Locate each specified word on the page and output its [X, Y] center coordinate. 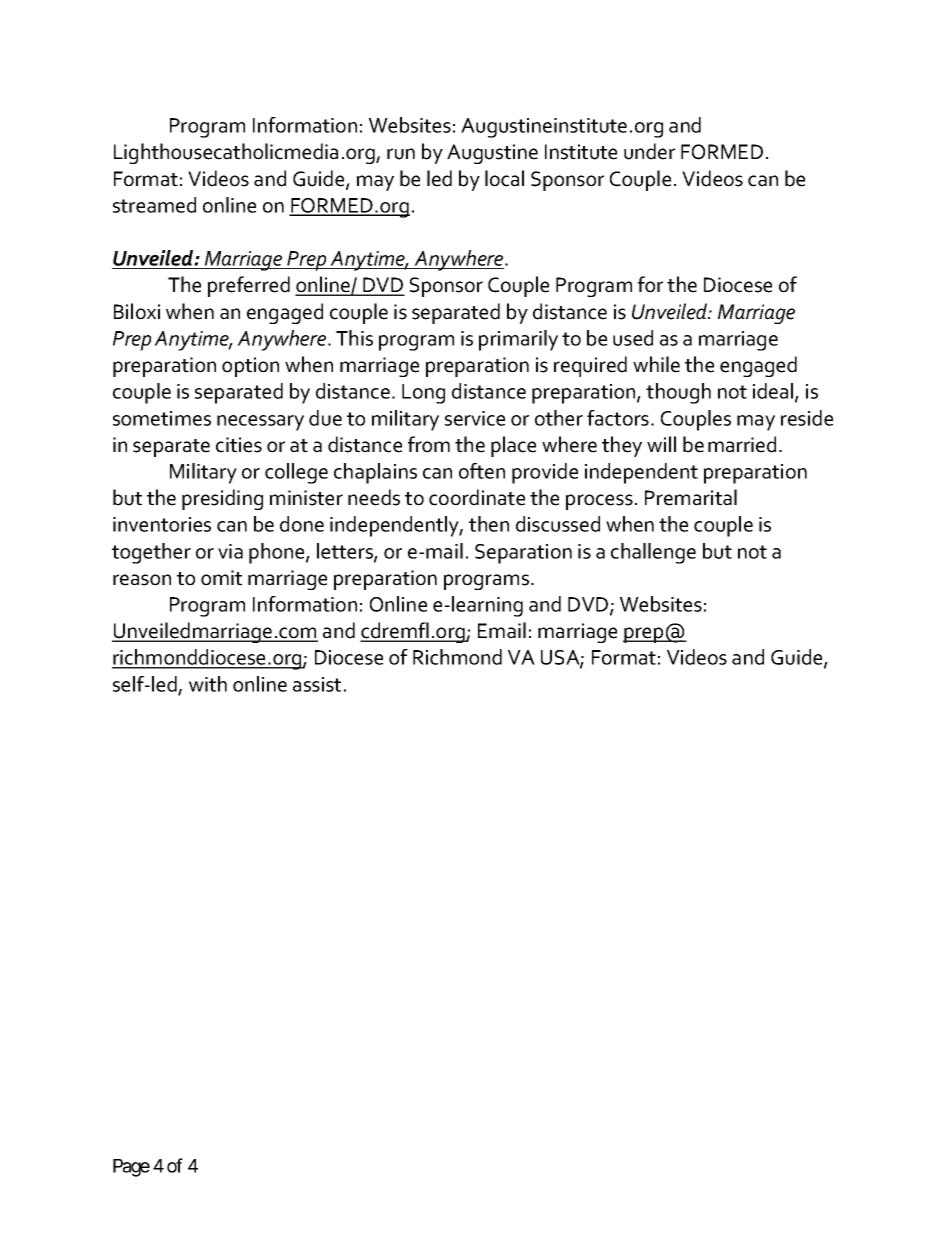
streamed [154, 205]
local [504, 178]
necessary [260, 423]
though [678, 393]
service [475, 418]
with [208, 684]
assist [317, 684]
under [649, 151]
